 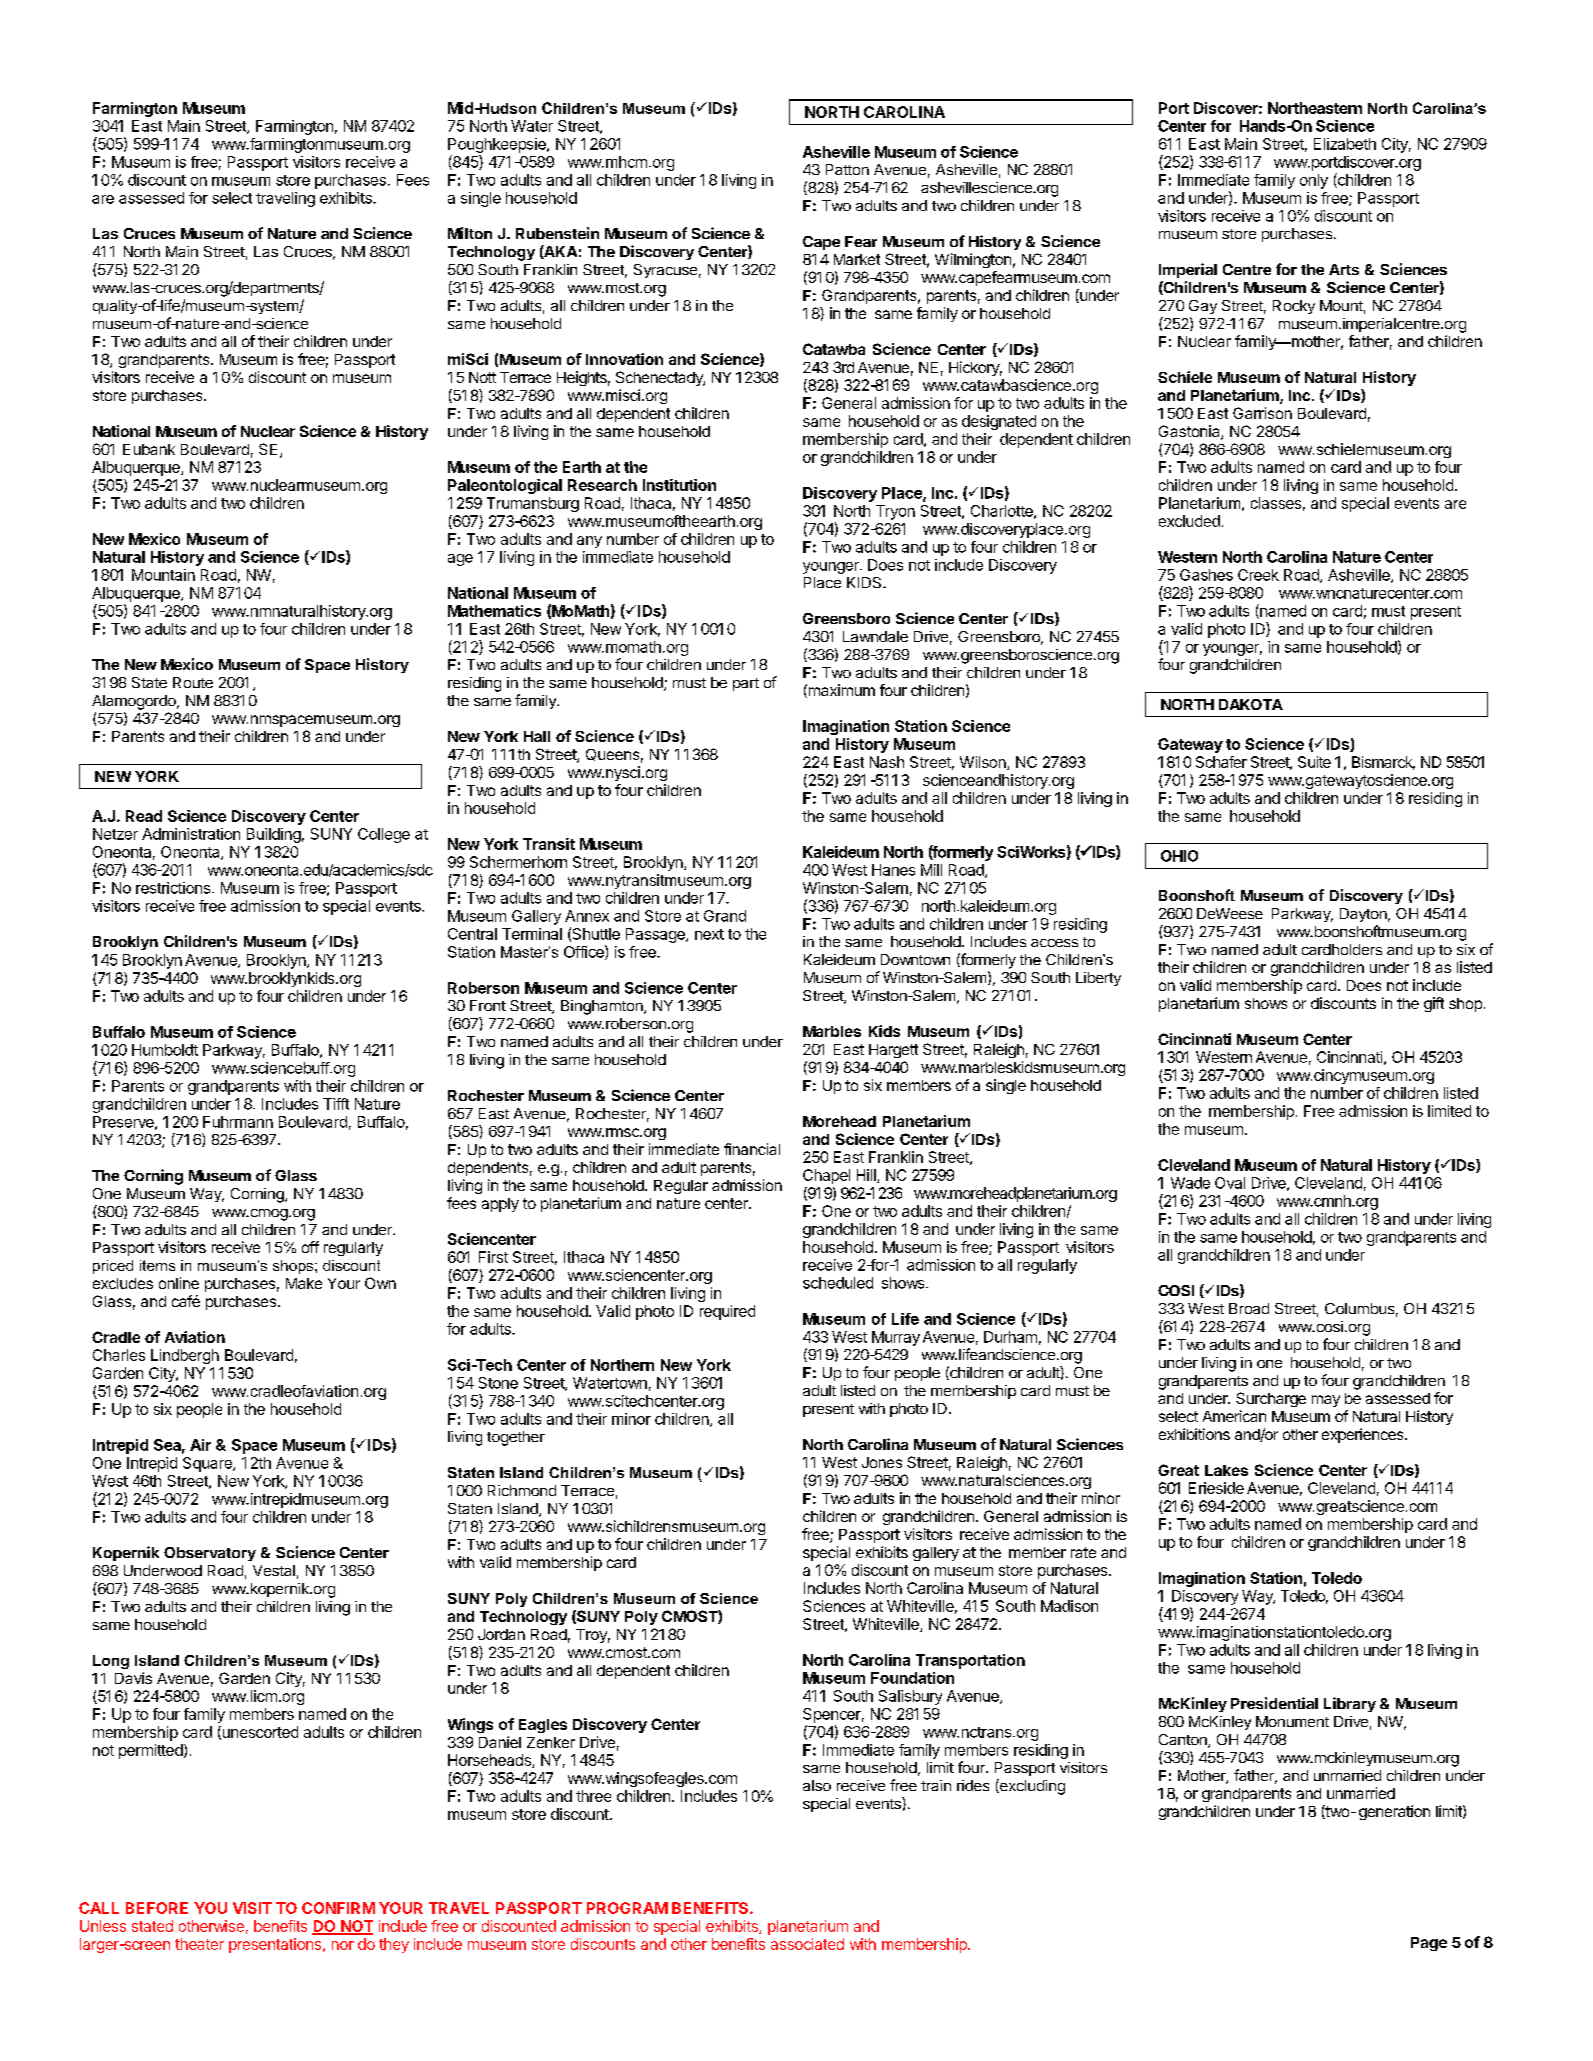 What do you see at coordinates (338, 1908) in the document?
I see `CONFIRM` at bounding box center [338, 1908].
